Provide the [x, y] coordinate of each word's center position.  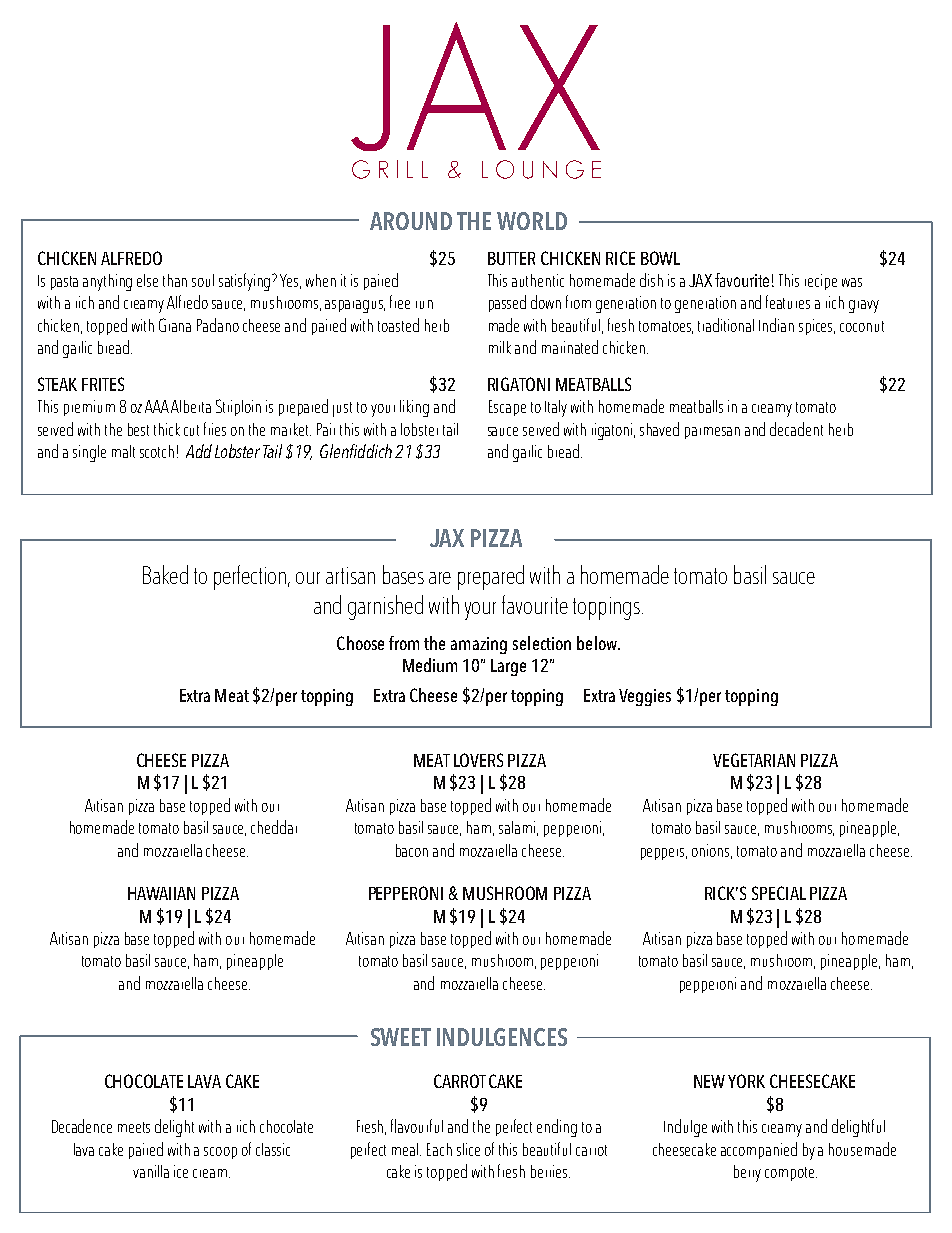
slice [468, 1149]
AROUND [411, 221]
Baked [165, 574]
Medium [430, 665]
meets [134, 1127]
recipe [821, 282]
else [147, 280]
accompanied [759, 1150]
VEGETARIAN [754, 760]
